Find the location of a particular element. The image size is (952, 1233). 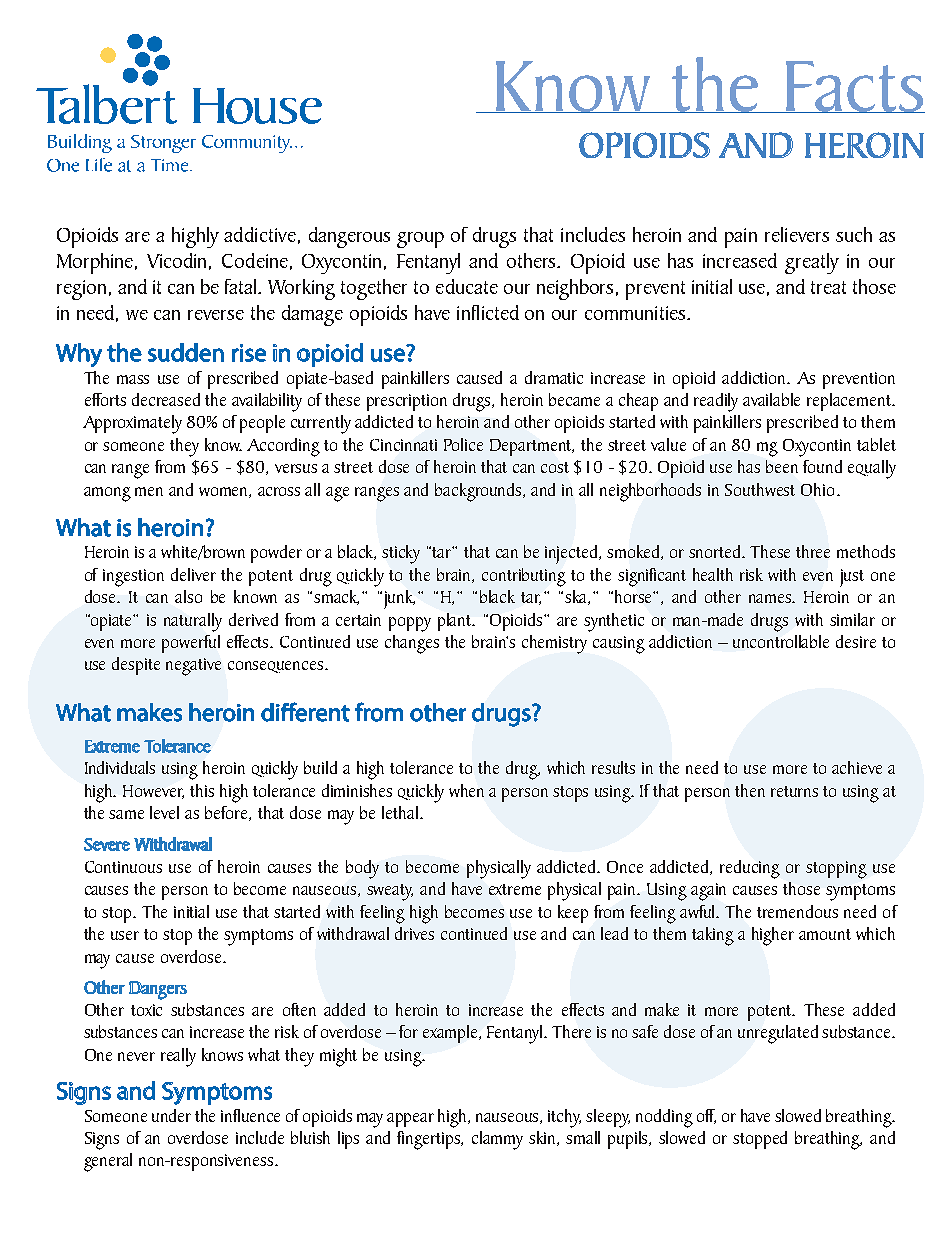

been is located at coordinates (782, 466).
